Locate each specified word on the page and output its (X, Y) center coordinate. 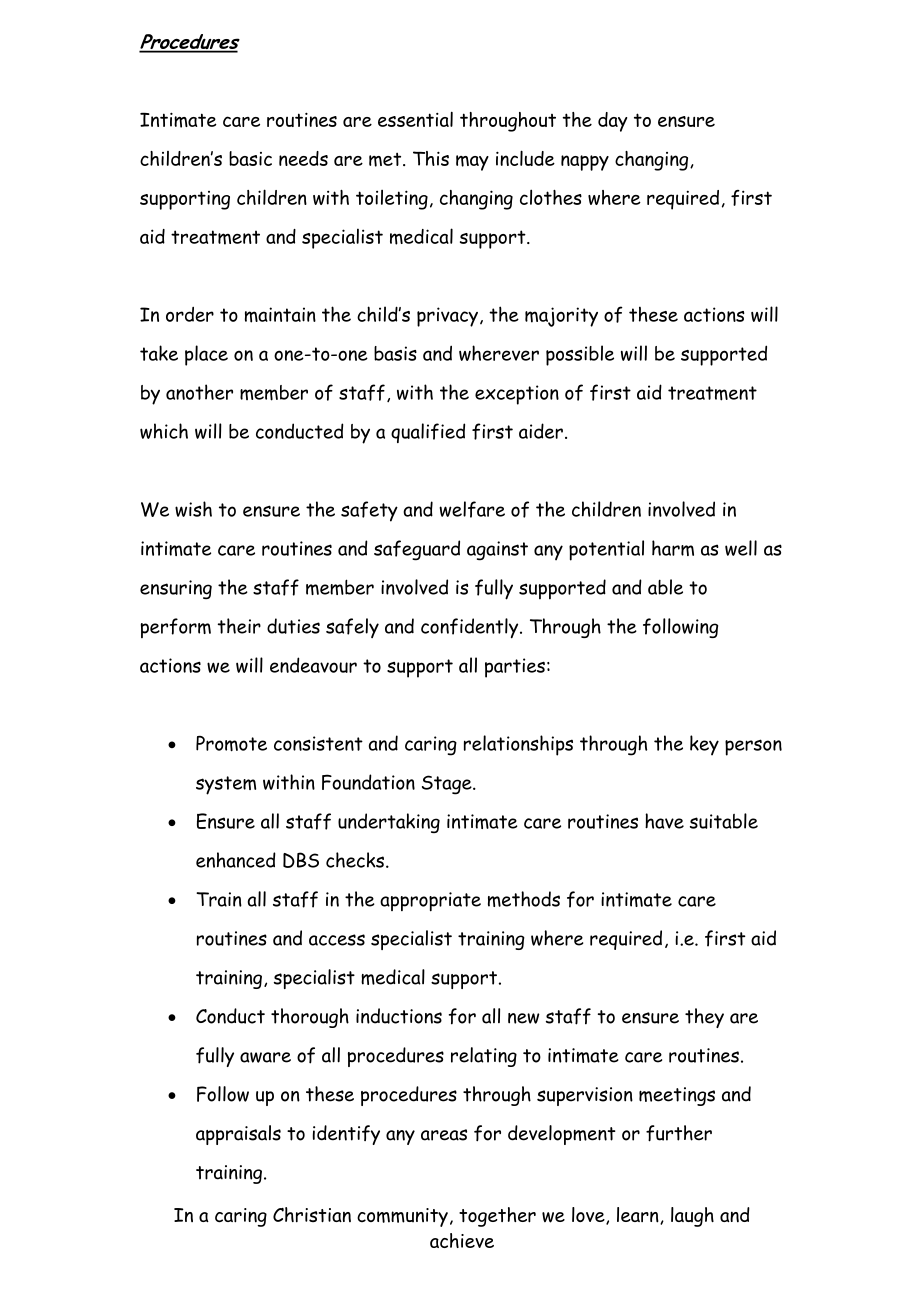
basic (250, 158)
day (612, 122)
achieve (462, 1240)
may (472, 163)
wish (193, 509)
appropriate (430, 902)
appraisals (238, 1135)
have (664, 821)
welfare (472, 509)
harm (673, 548)
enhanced (236, 860)
